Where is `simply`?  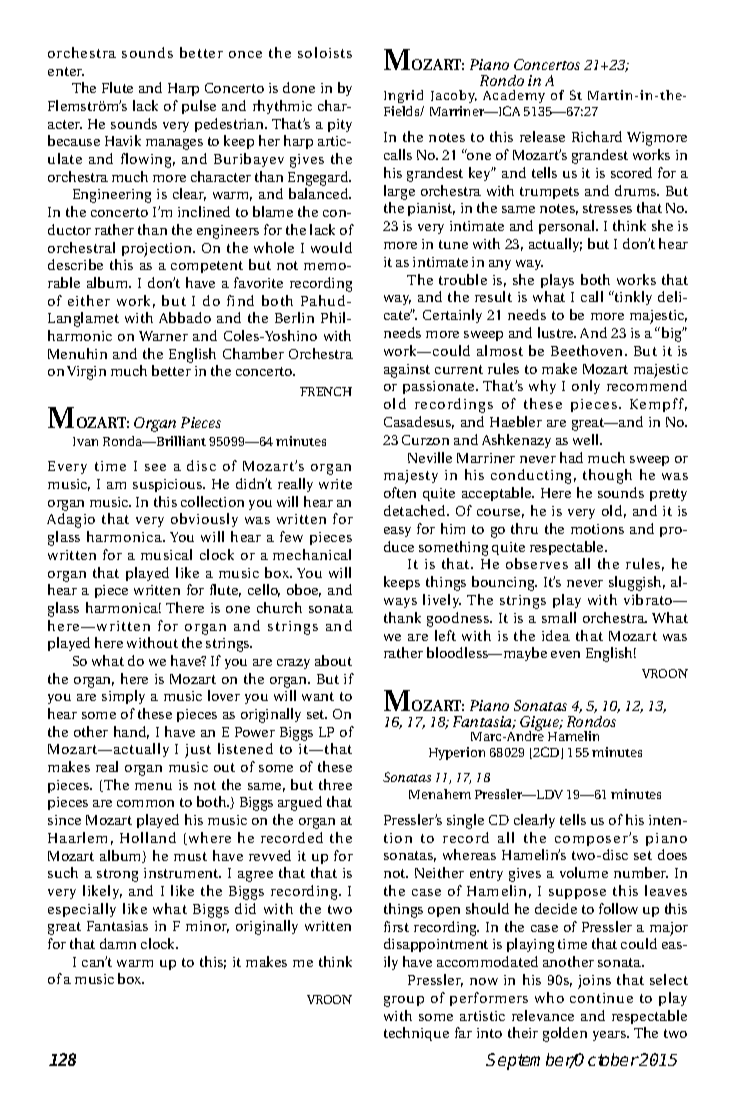 simply is located at coordinates (123, 697).
